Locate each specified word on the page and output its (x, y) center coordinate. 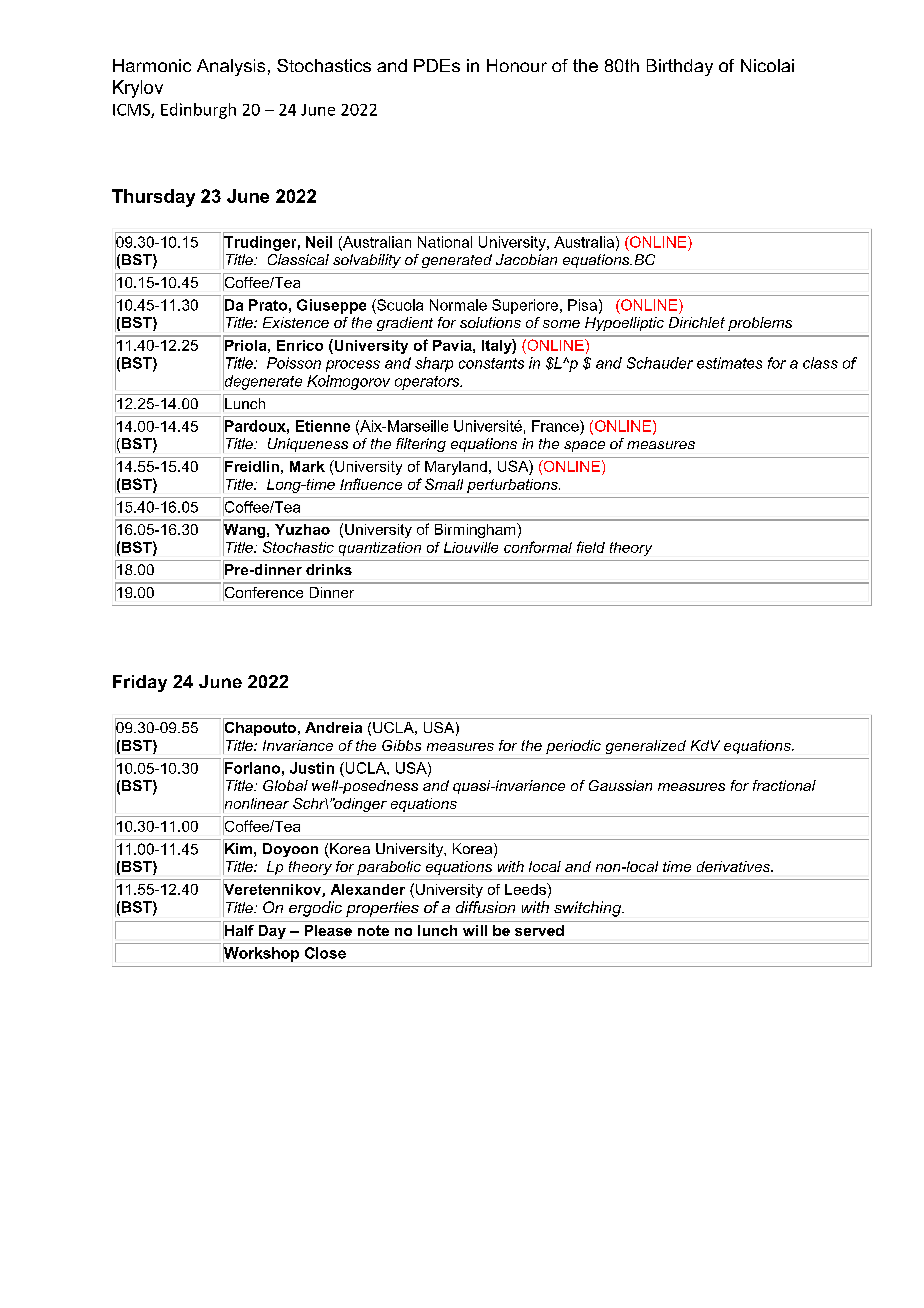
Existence (296, 322)
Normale (458, 305)
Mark (307, 466)
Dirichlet (697, 322)
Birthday (680, 67)
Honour (517, 65)
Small (444, 484)
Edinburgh (198, 111)
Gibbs (401, 745)
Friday (140, 683)
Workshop (261, 953)
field (591, 547)
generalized (646, 747)
